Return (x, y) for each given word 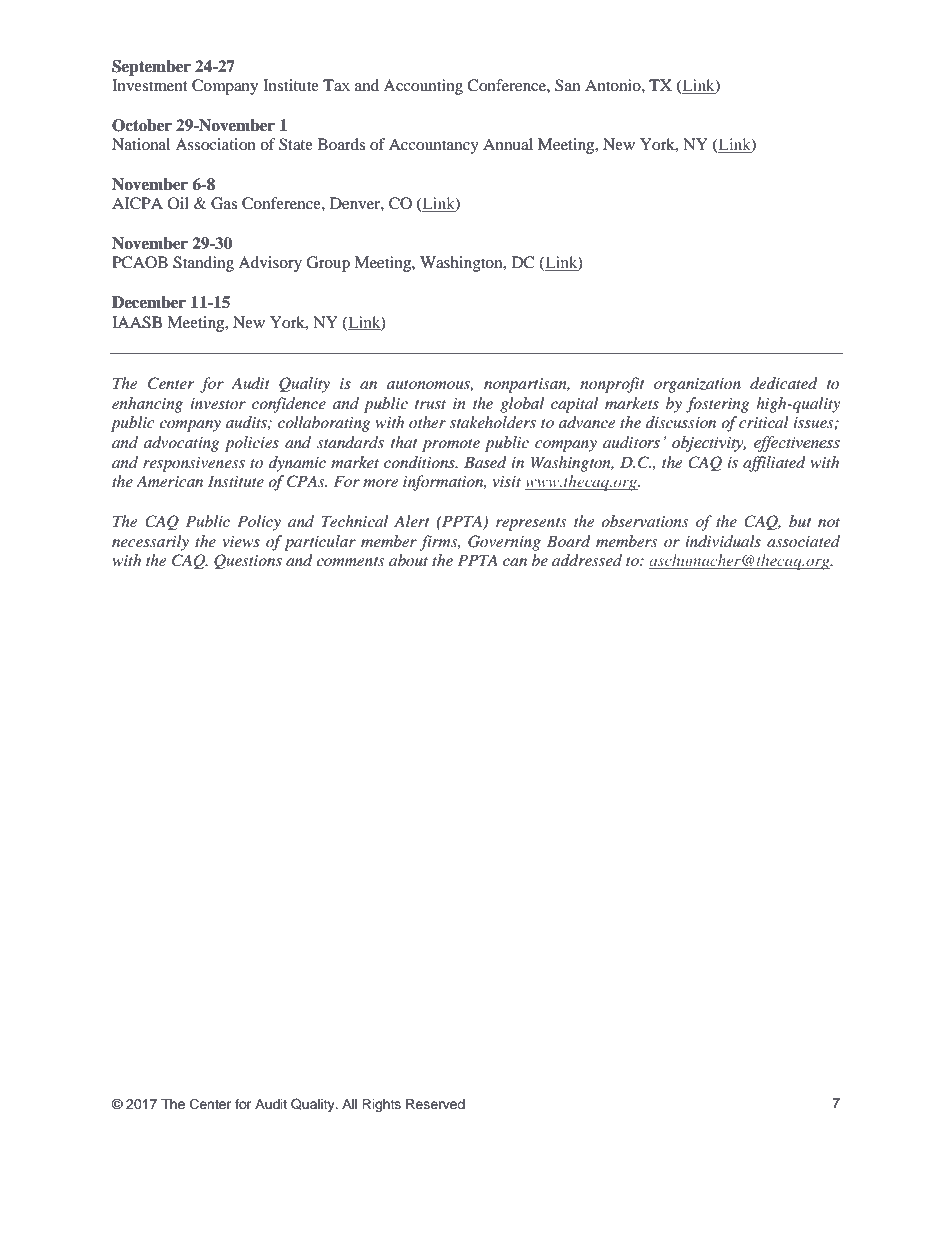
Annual (508, 144)
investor (218, 403)
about (408, 560)
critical (764, 422)
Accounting (423, 87)
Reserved (435, 1104)
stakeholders (493, 422)
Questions (248, 561)
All (349, 1104)
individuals (723, 541)
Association (215, 144)
